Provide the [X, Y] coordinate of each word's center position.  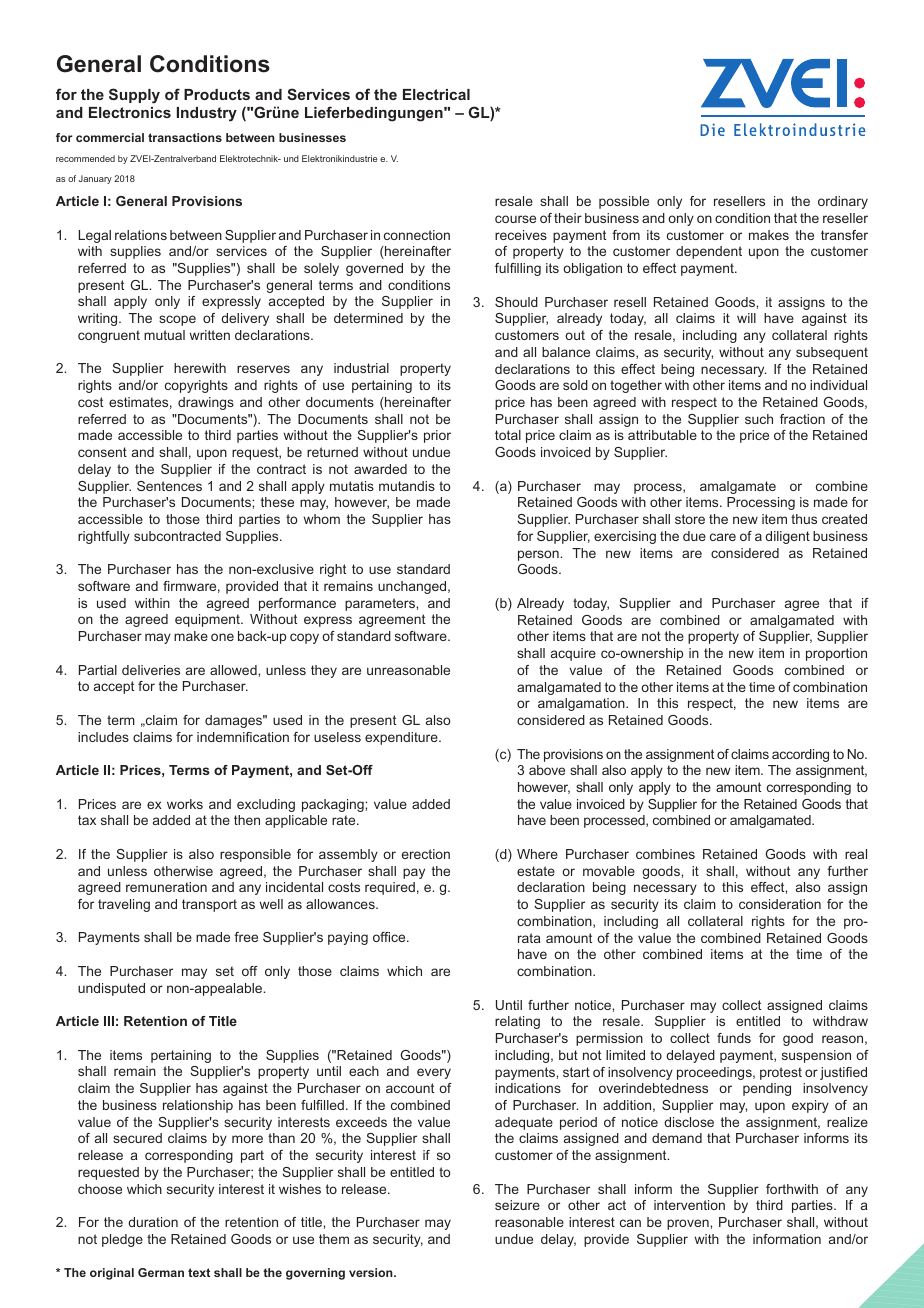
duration [153, 1222]
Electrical [436, 94]
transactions [185, 137]
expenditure [402, 738]
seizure [517, 1205]
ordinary [843, 202]
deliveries [151, 670]
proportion [836, 654]
